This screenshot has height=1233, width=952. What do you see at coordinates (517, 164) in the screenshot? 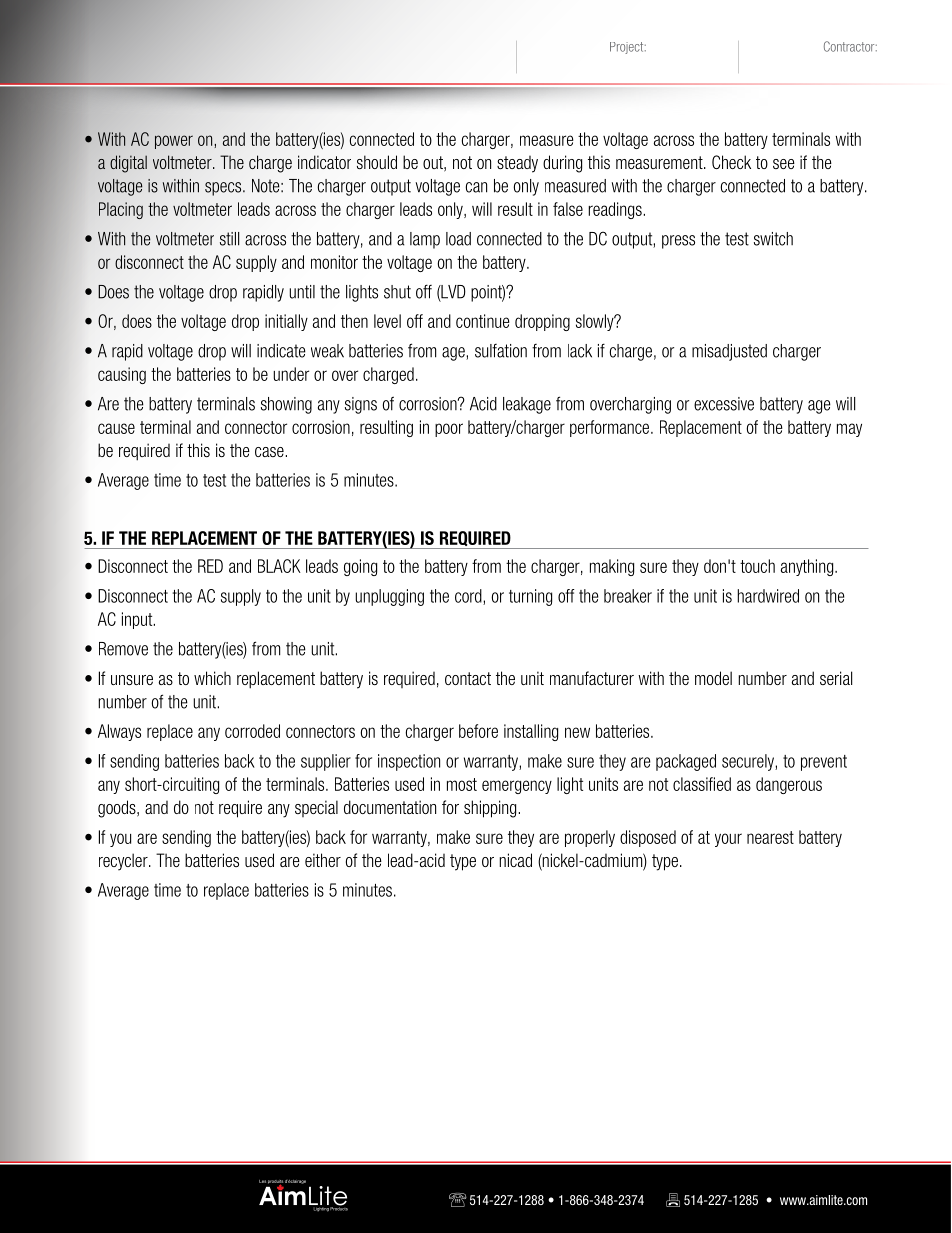
I see `steady` at bounding box center [517, 164].
